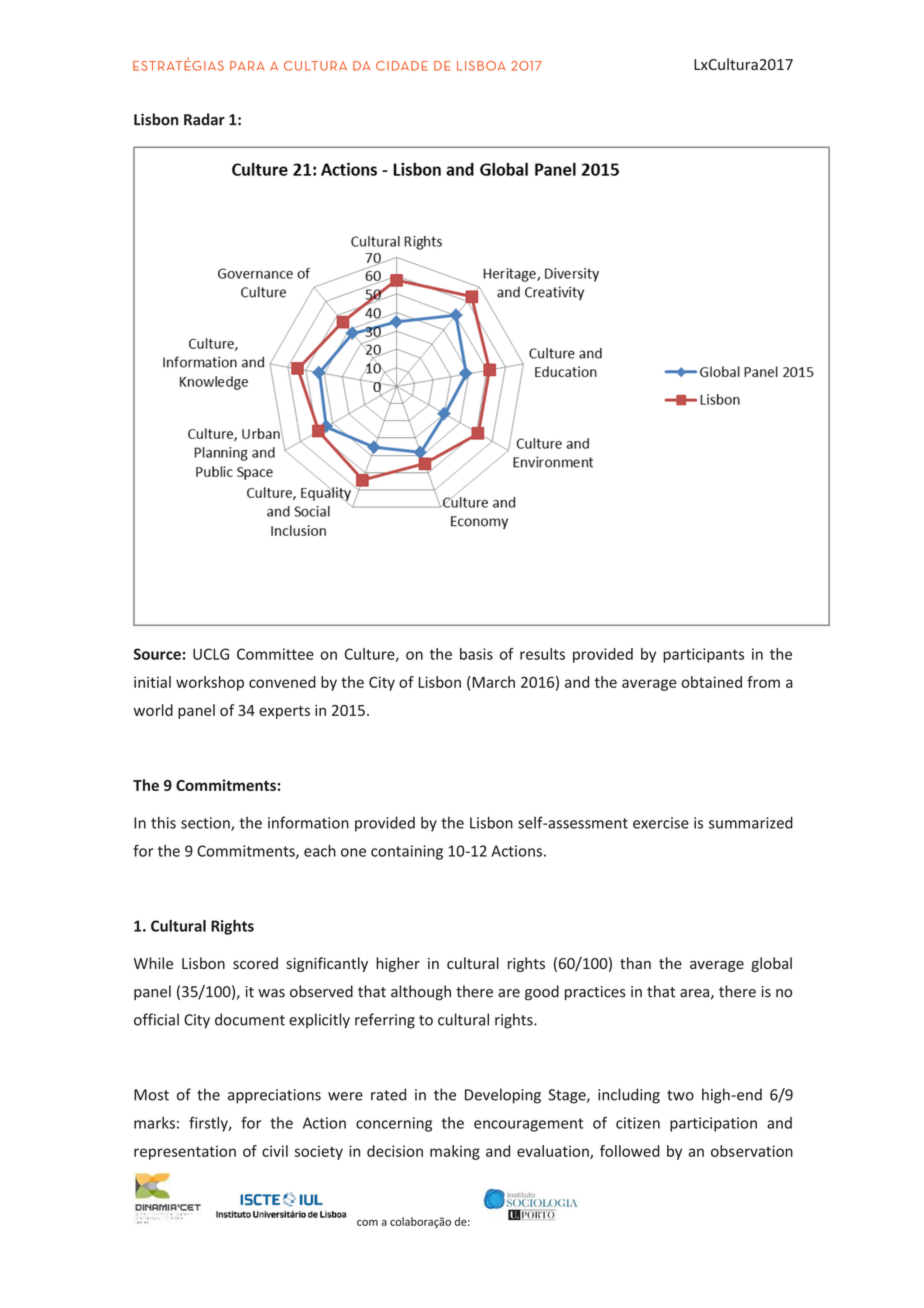 This screenshot has width=924, height=1308. Describe the element at coordinates (661, 823) in the screenshot. I see `exercise` at that location.
